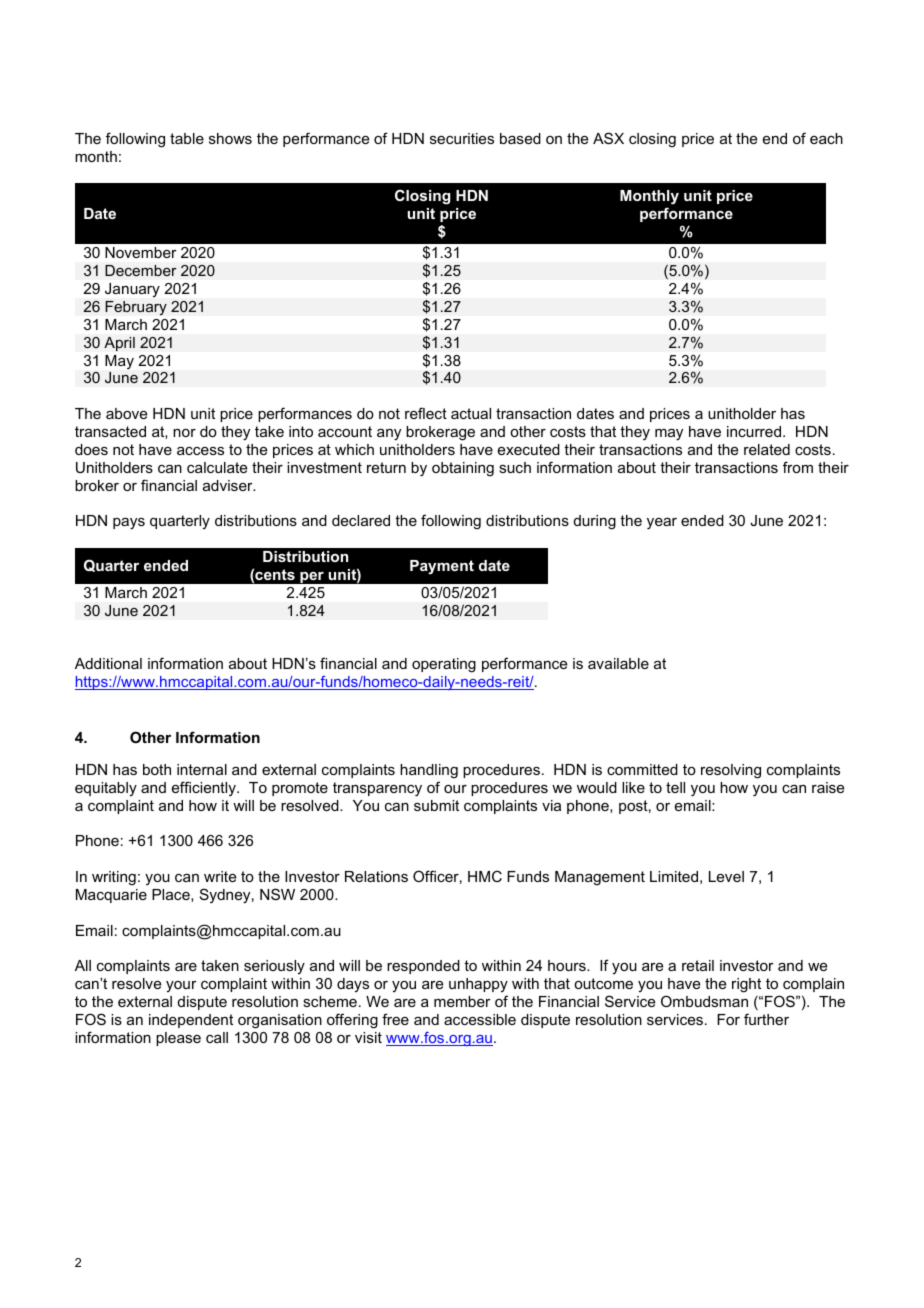 The image size is (924, 1308). I want to click on above, so click(126, 413).
